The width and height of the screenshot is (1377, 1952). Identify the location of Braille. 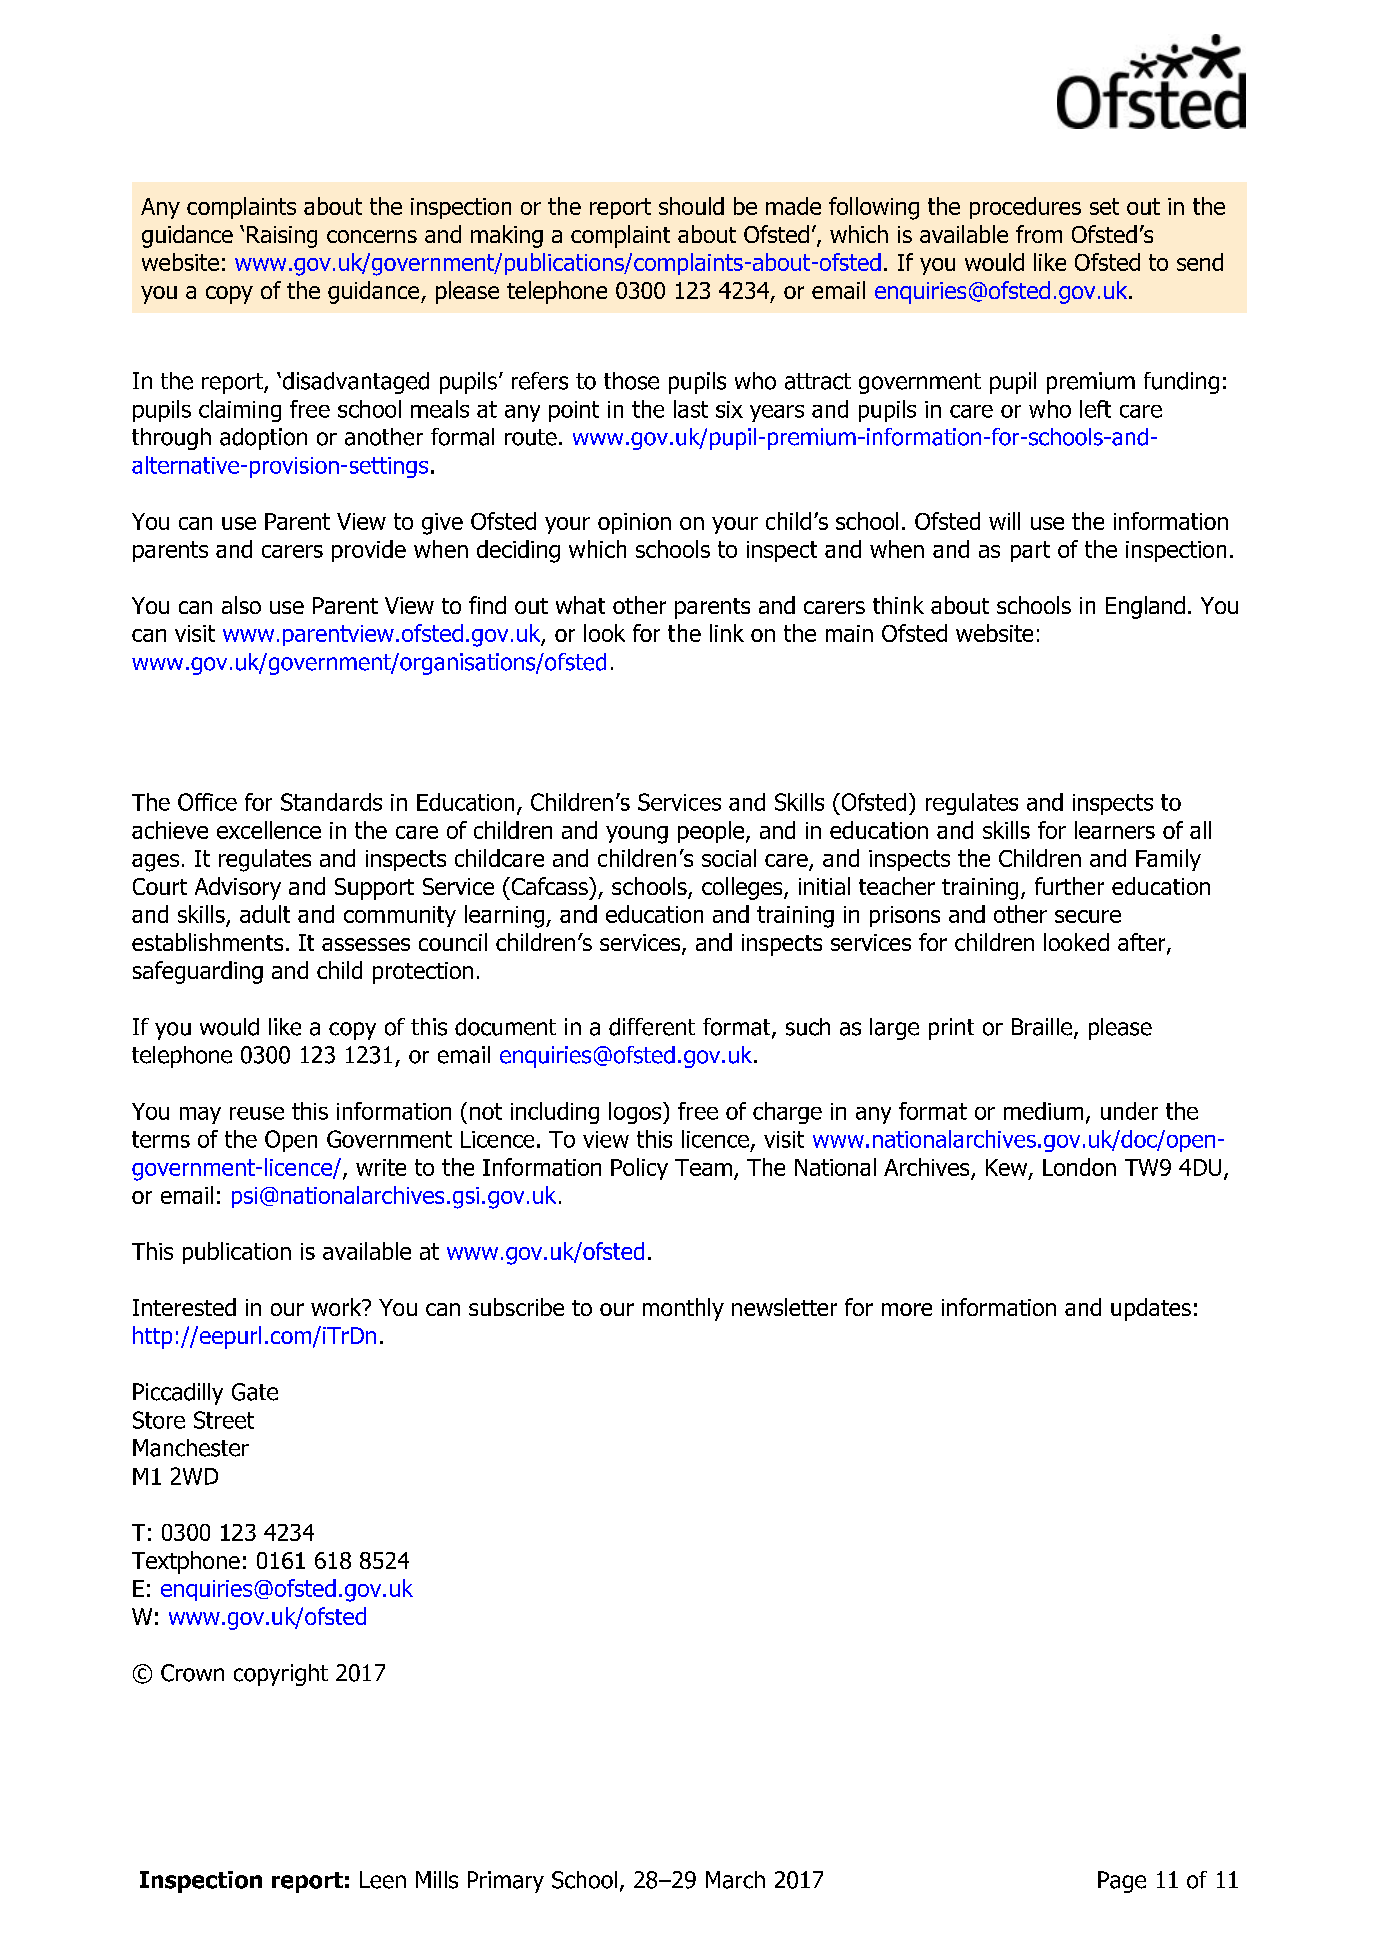
(1042, 1027).
